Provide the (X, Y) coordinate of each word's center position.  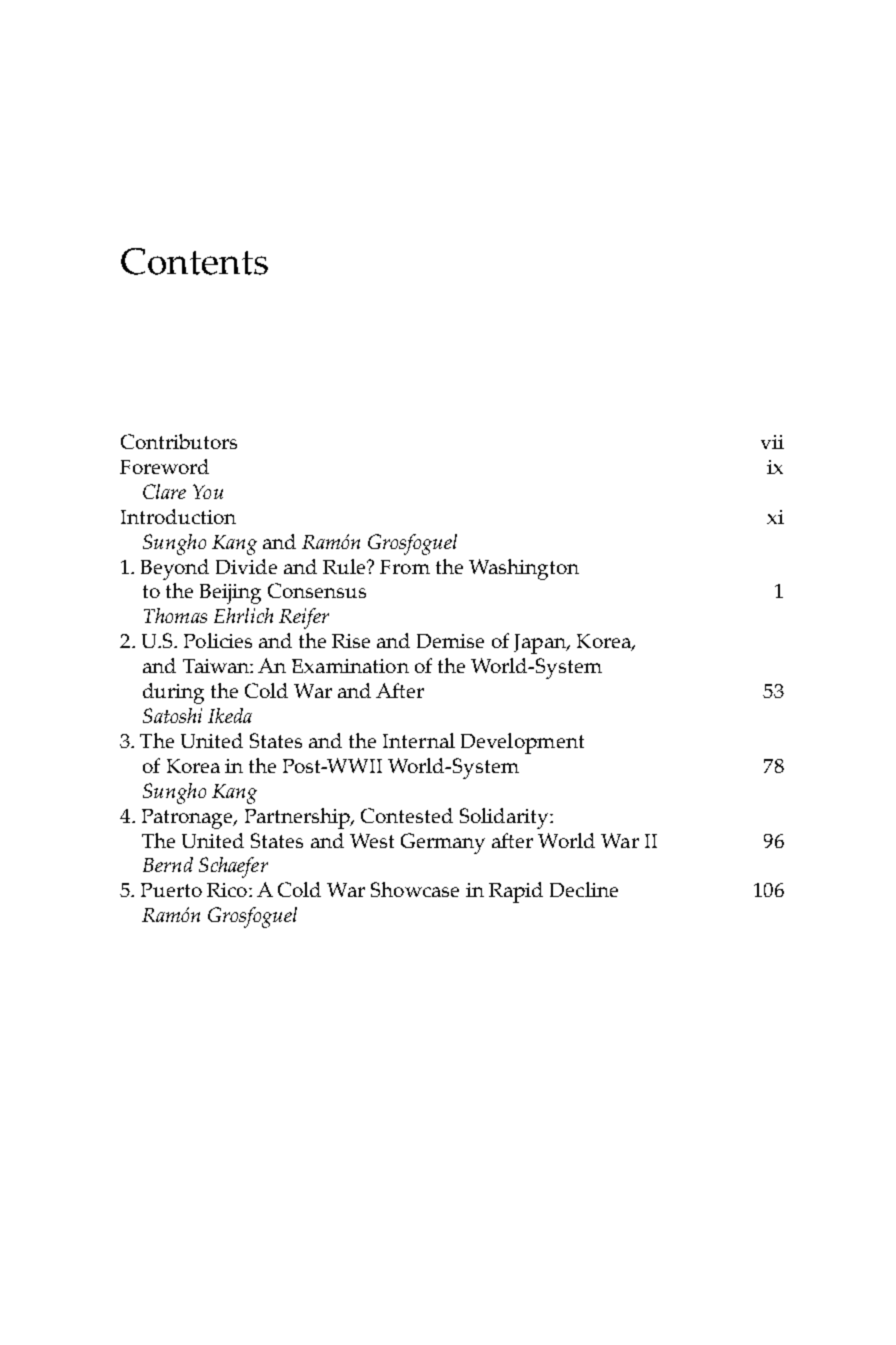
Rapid (516, 892)
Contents (194, 261)
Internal (419, 740)
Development (522, 743)
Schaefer (233, 867)
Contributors (179, 441)
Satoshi (172, 715)
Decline (584, 889)
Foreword (164, 466)
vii (772, 442)
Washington (524, 569)
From (405, 567)
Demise (450, 641)
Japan (541, 644)
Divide (246, 566)
